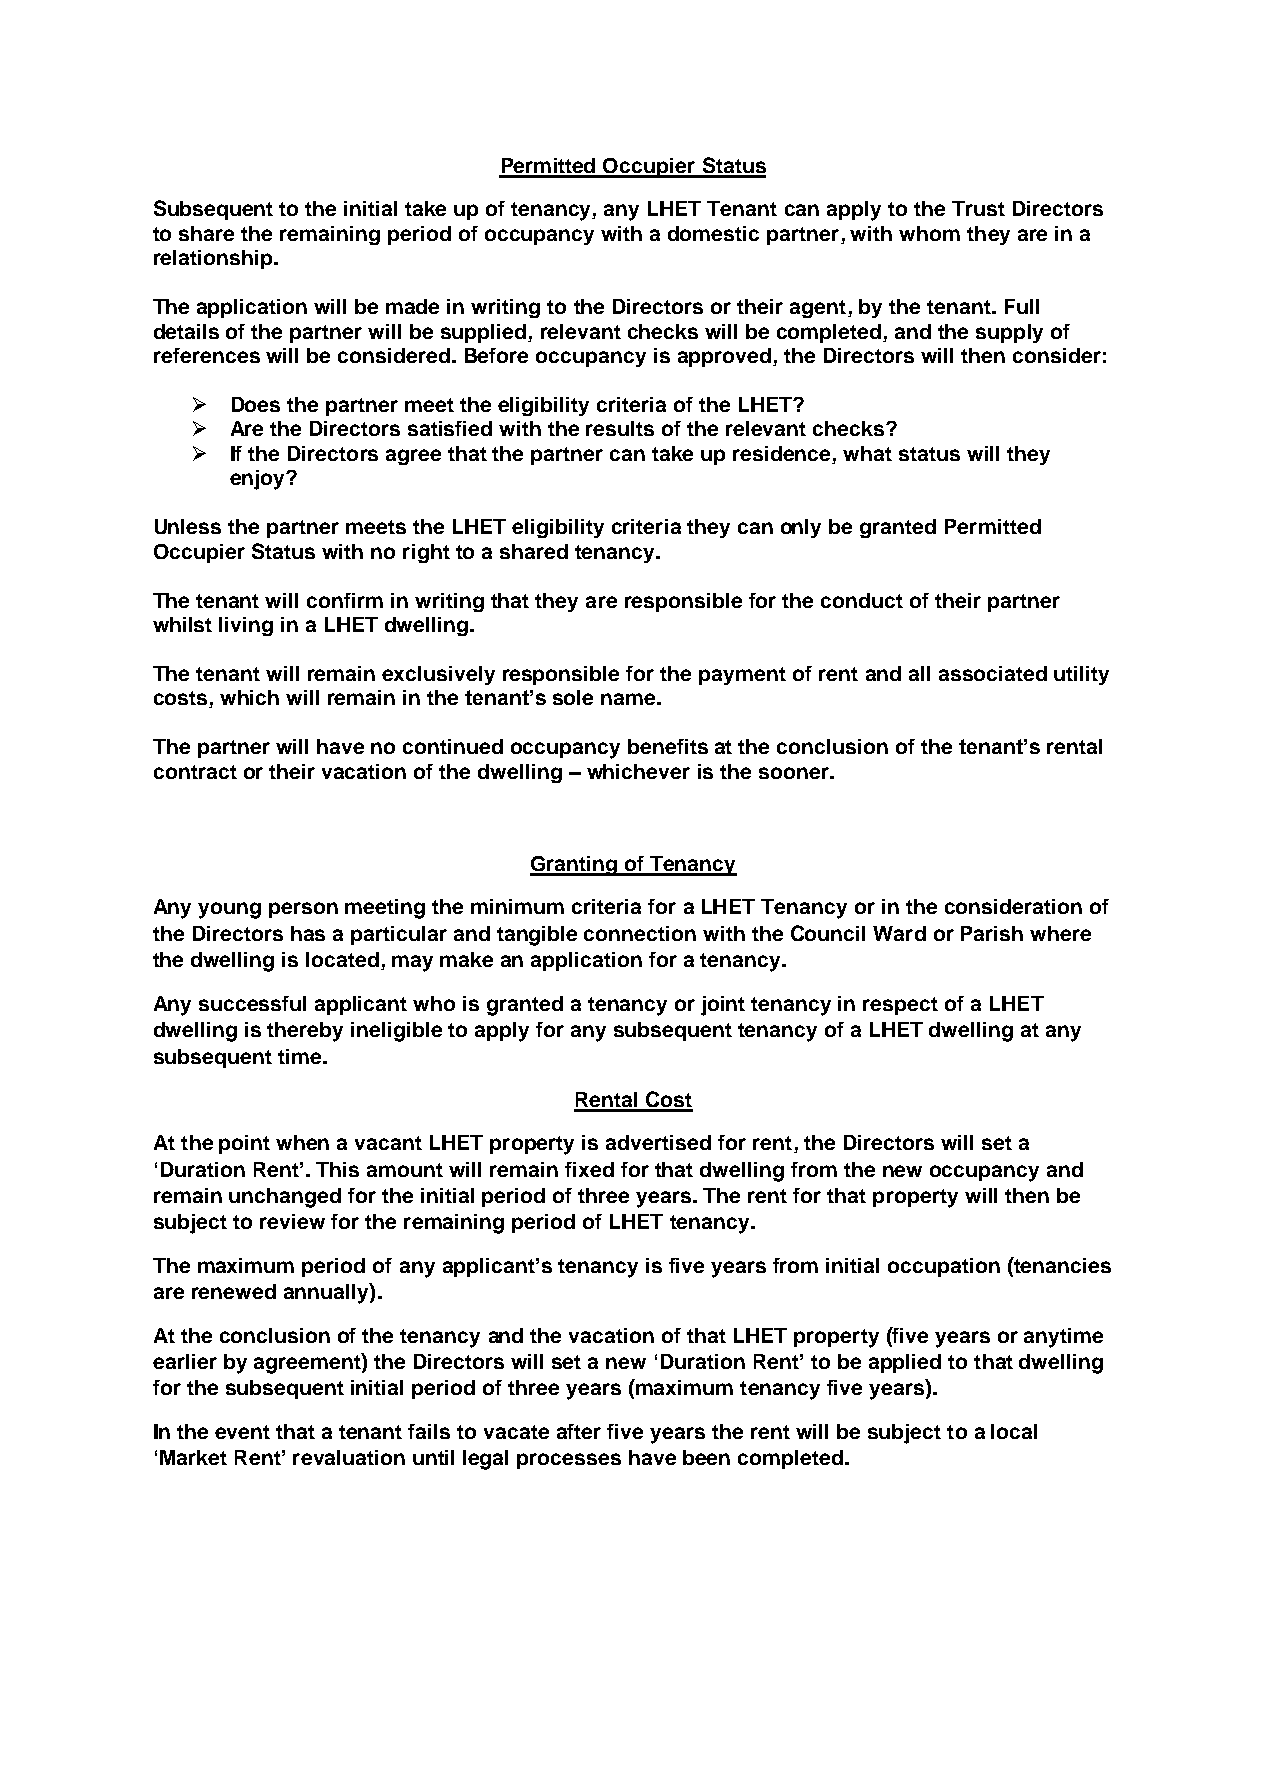  What do you see at coordinates (214, 259) in the screenshot?
I see `relationship` at bounding box center [214, 259].
